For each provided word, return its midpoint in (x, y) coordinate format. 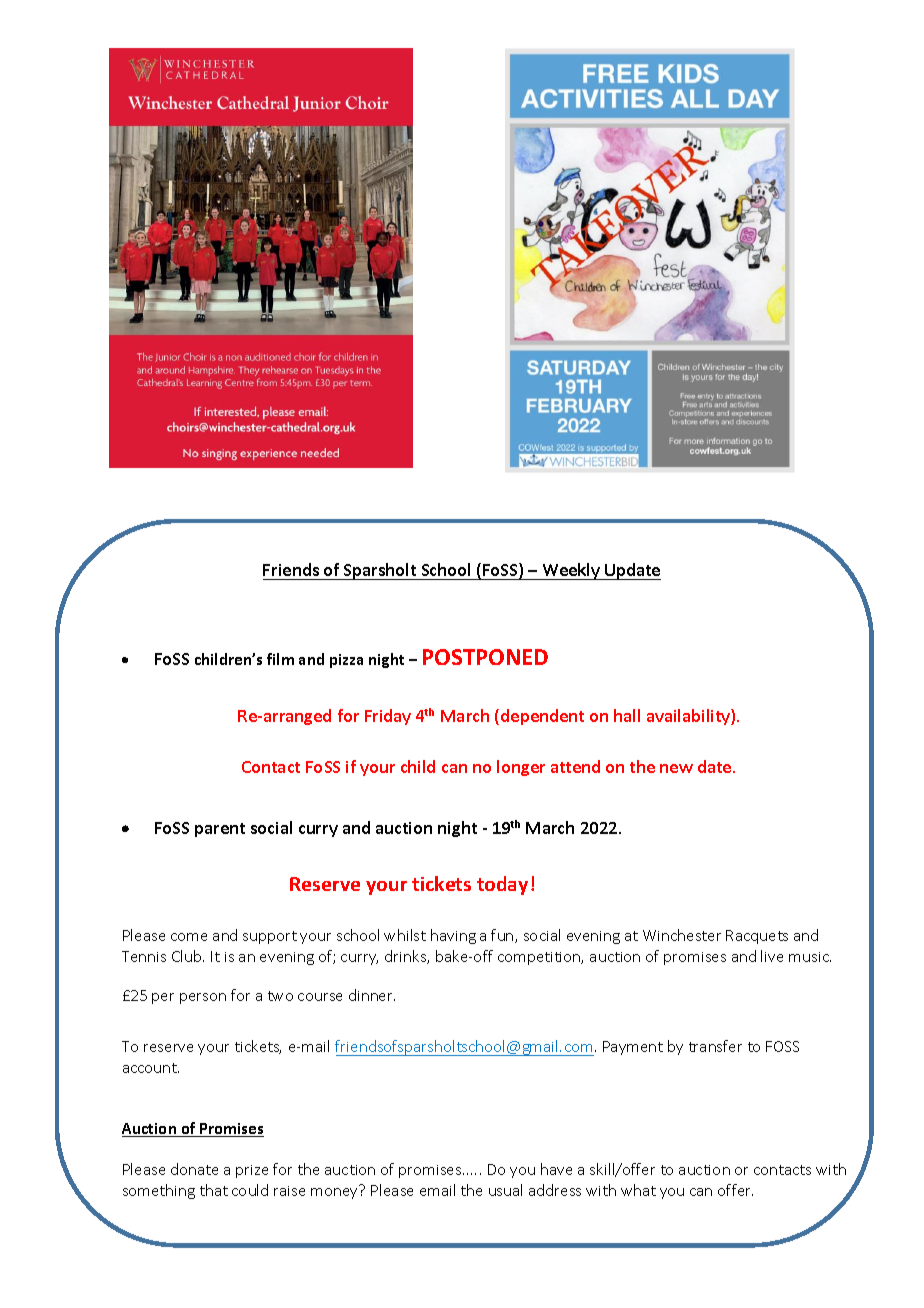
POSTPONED (485, 657)
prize (252, 1171)
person (203, 998)
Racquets (757, 937)
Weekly (571, 571)
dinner (372, 995)
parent (220, 830)
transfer (715, 1046)
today (502, 885)
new (676, 768)
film (280, 659)
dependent (542, 717)
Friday (388, 717)
